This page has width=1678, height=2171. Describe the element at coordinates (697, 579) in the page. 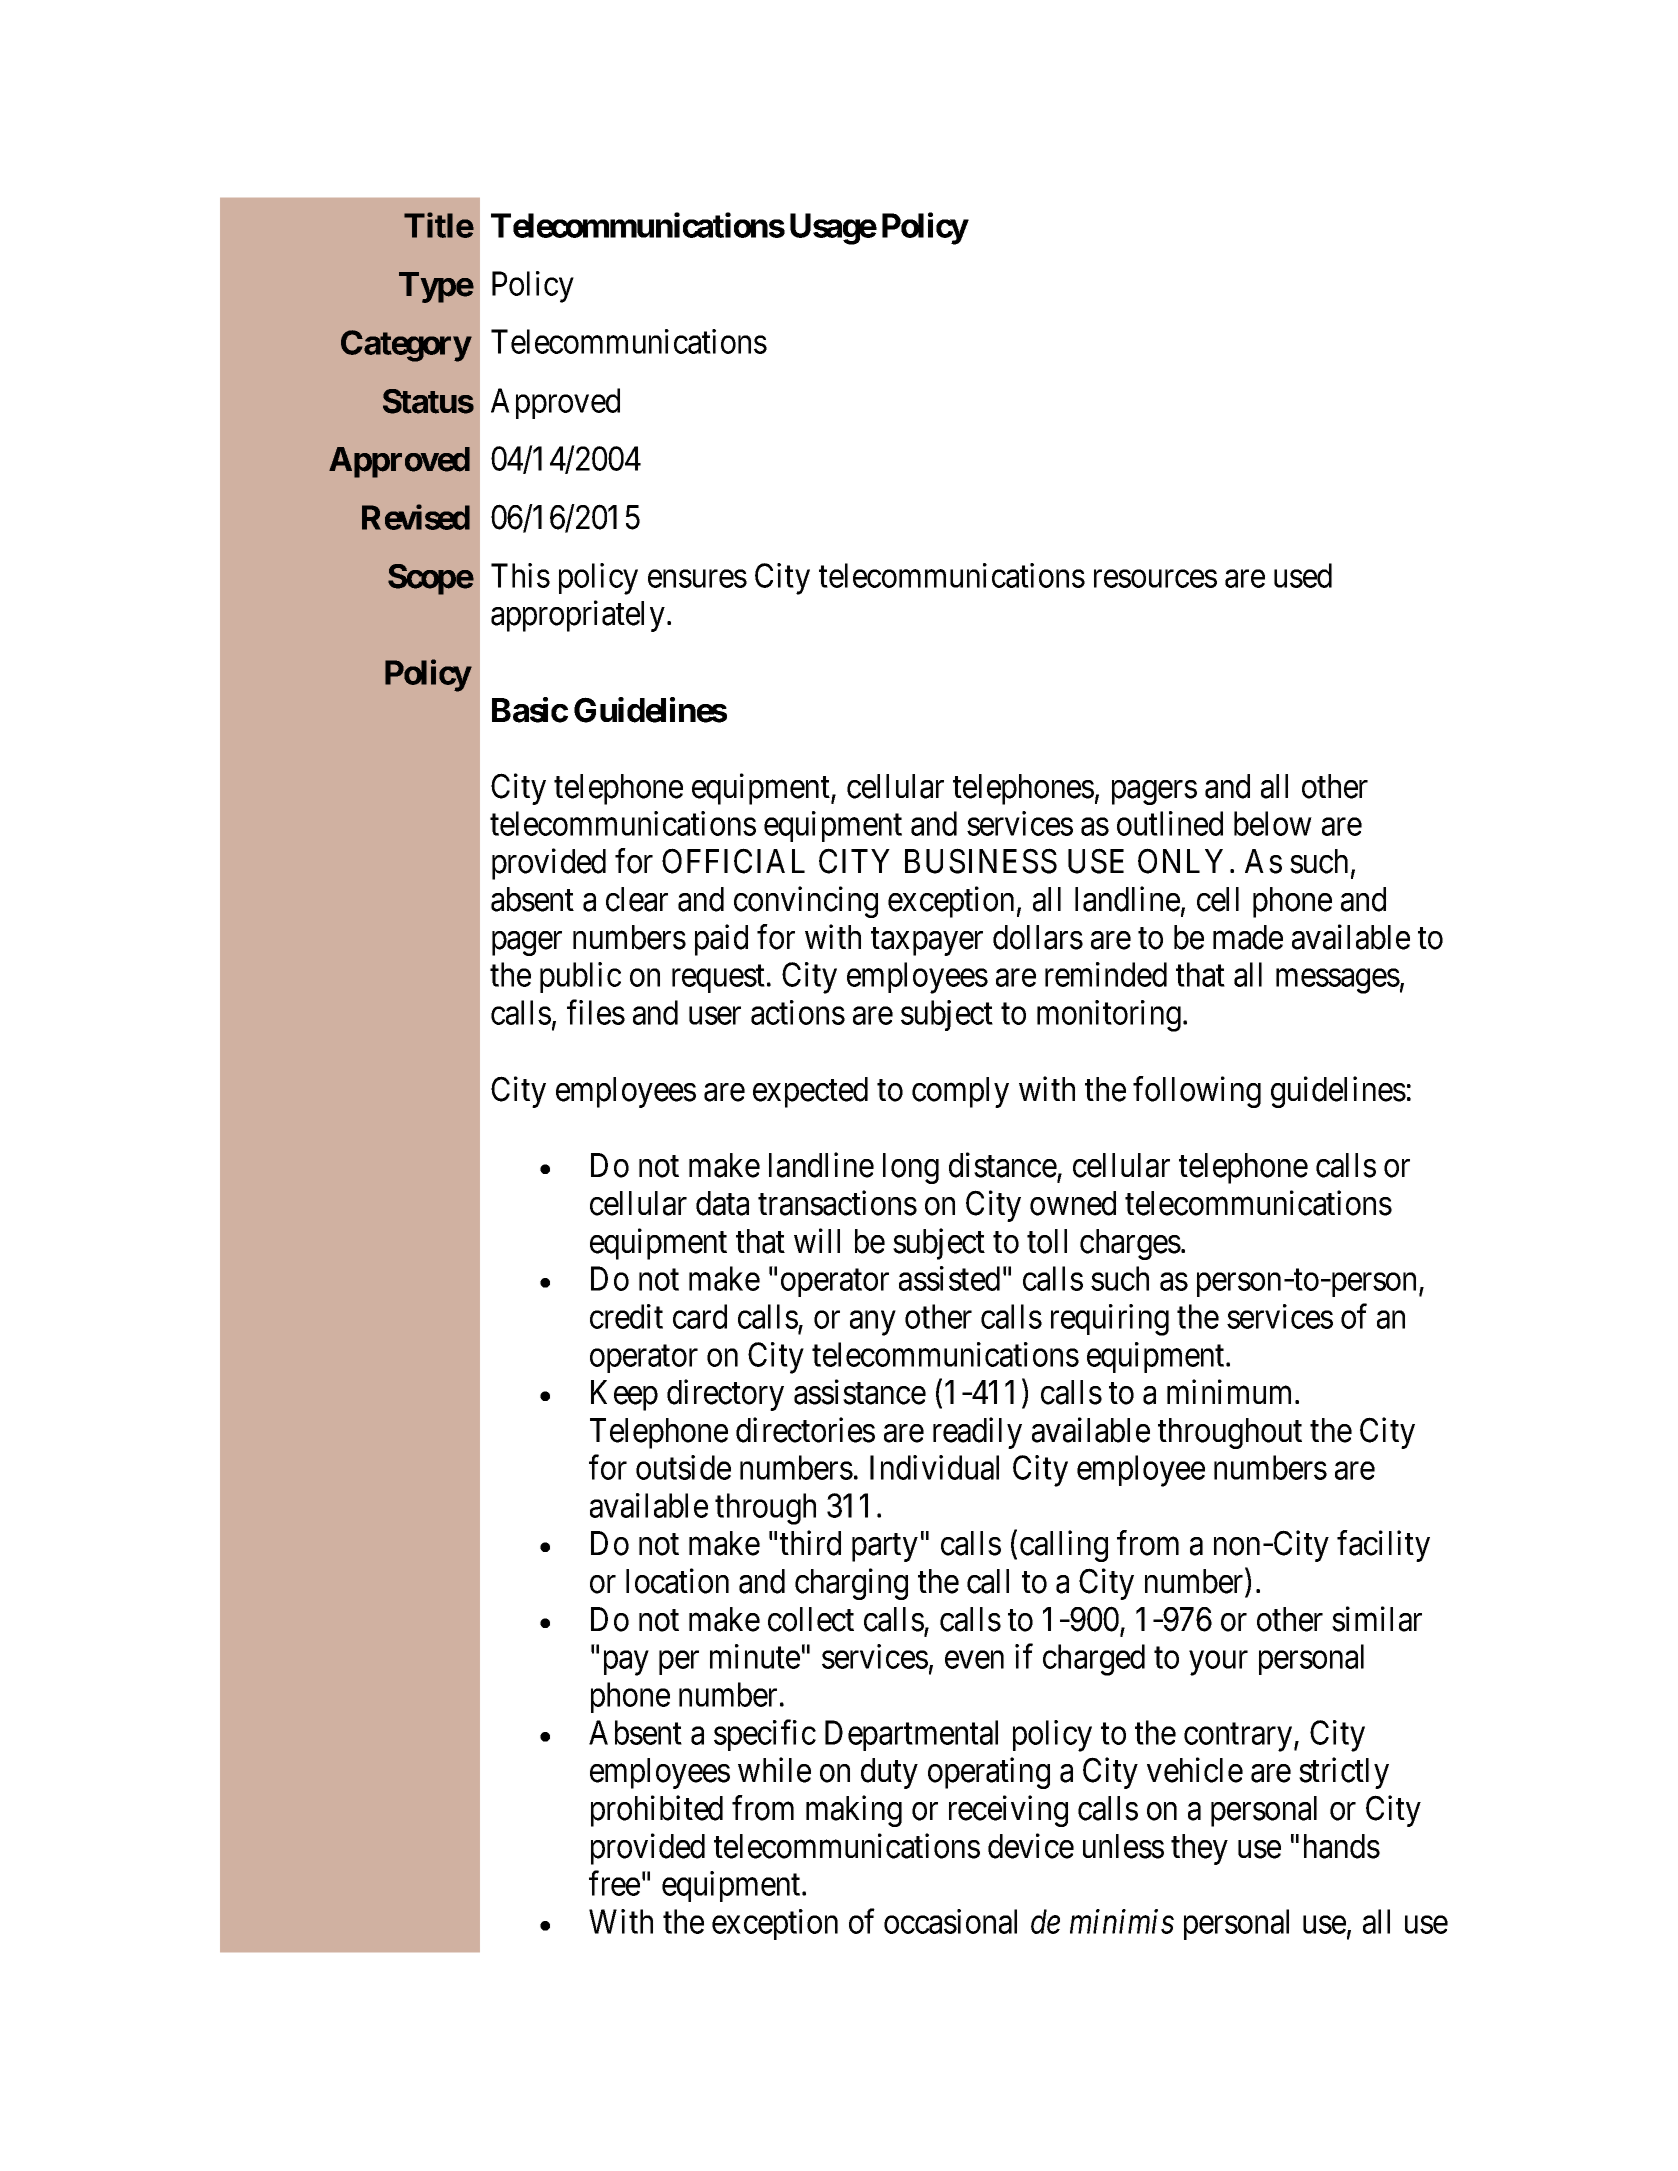

I see `ensures` at that location.
